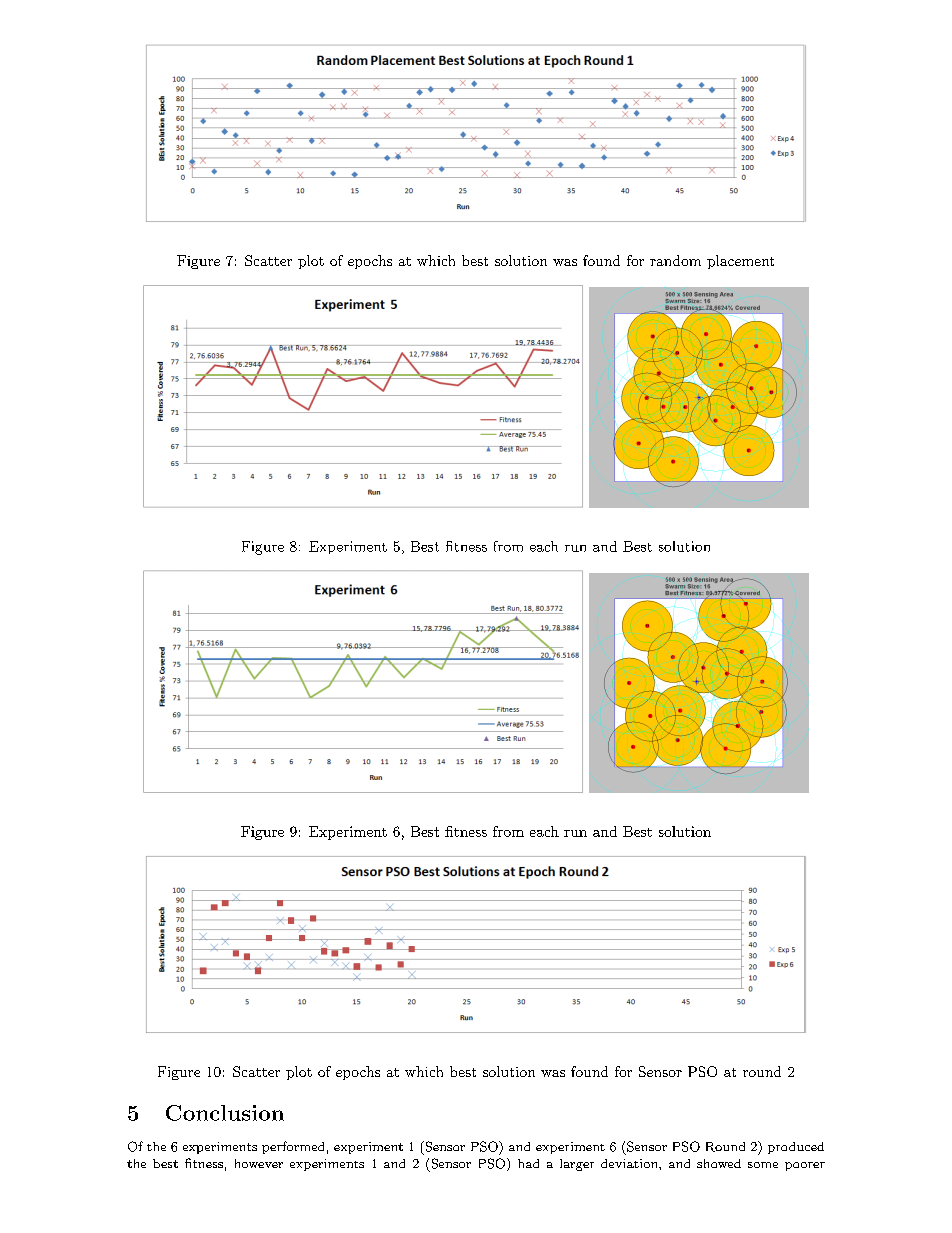 The image size is (952, 1233). What do you see at coordinates (675, 260) in the screenshot?
I see `random` at bounding box center [675, 260].
